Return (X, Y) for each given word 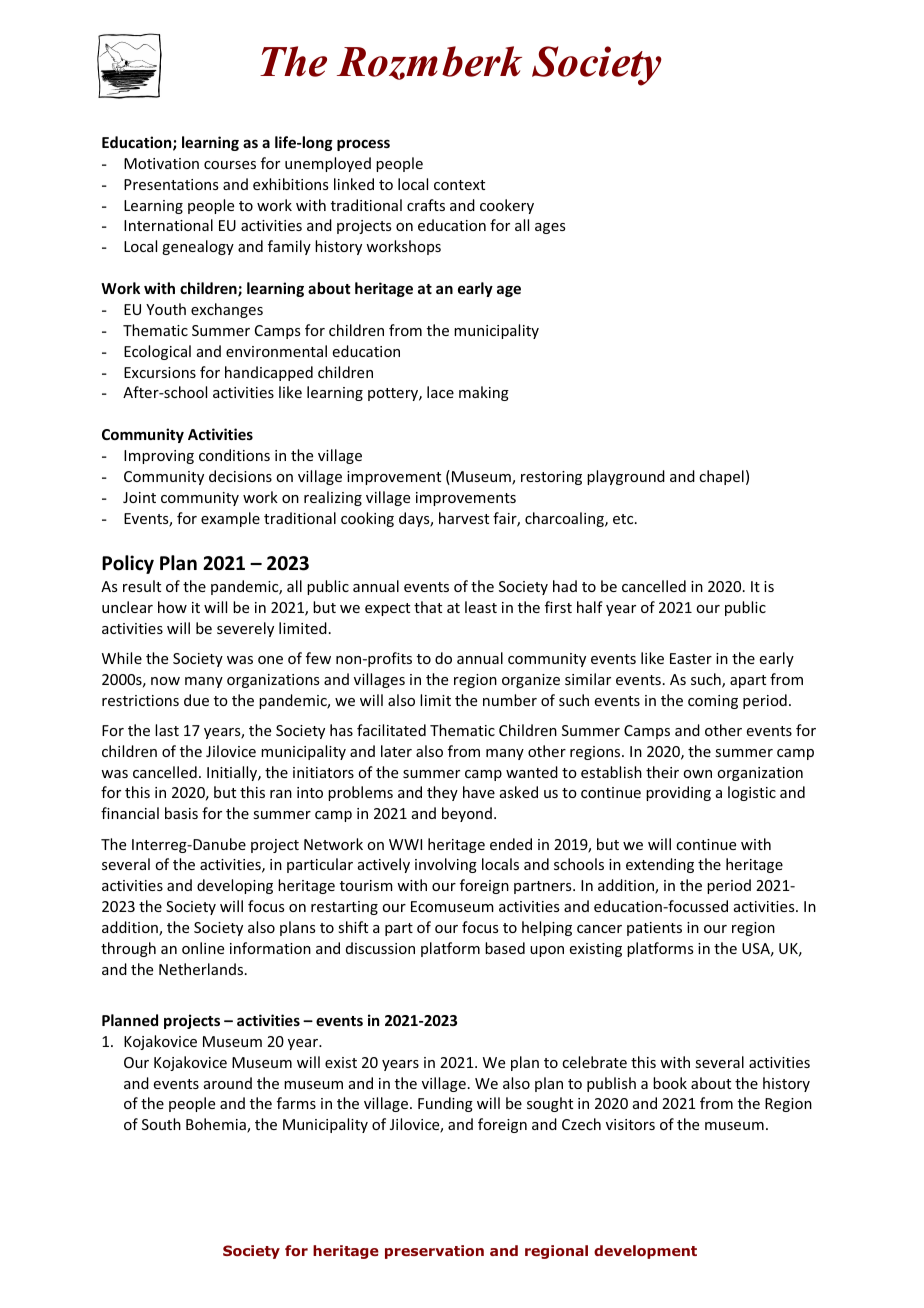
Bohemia (217, 1125)
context (459, 185)
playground (626, 477)
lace (440, 392)
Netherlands (202, 969)
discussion (380, 948)
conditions (234, 455)
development (645, 1252)
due (196, 700)
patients (654, 929)
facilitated (391, 730)
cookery (507, 206)
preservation (434, 1252)
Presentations (171, 184)
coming (713, 702)
